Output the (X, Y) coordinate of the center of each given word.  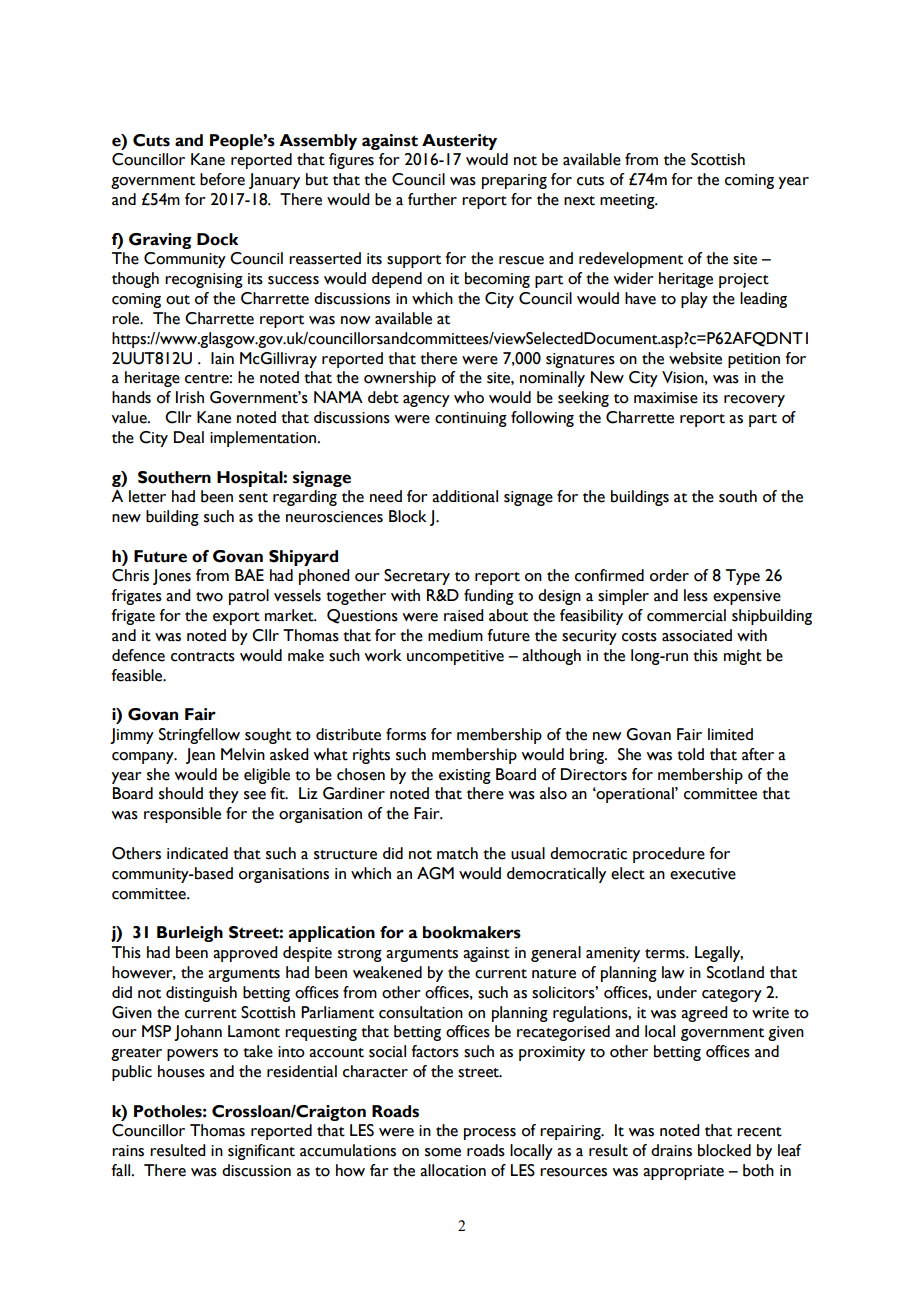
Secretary (417, 577)
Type (743, 577)
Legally (719, 954)
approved (245, 954)
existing (465, 776)
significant (261, 1152)
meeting (628, 201)
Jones (172, 577)
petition (754, 360)
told (690, 754)
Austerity (459, 142)
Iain (222, 358)
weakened (387, 972)
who (469, 397)
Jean (200, 756)
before (222, 179)
